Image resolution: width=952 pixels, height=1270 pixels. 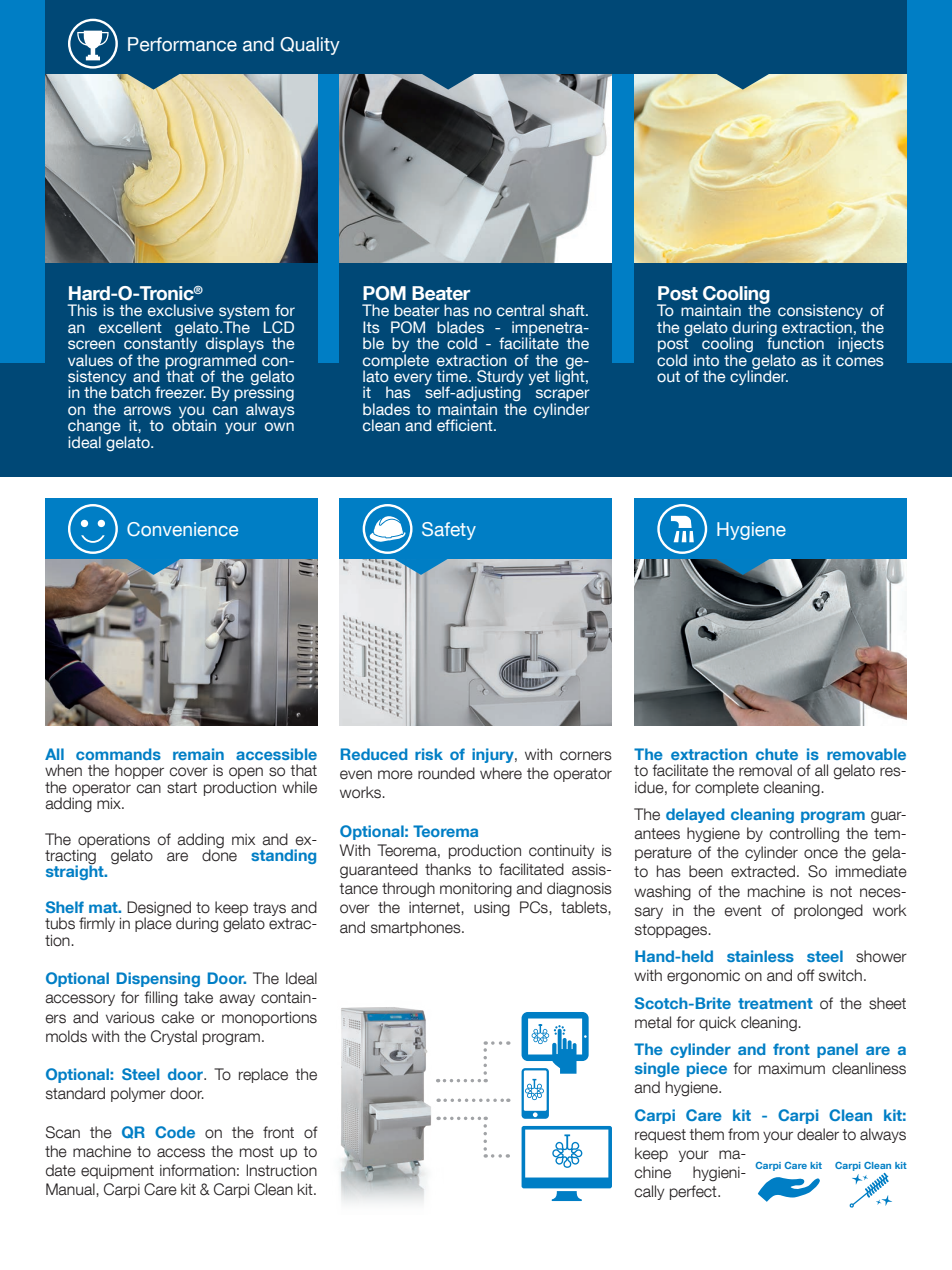 What do you see at coordinates (660, 1136) in the screenshot?
I see `request` at bounding box center [660, 1136].
